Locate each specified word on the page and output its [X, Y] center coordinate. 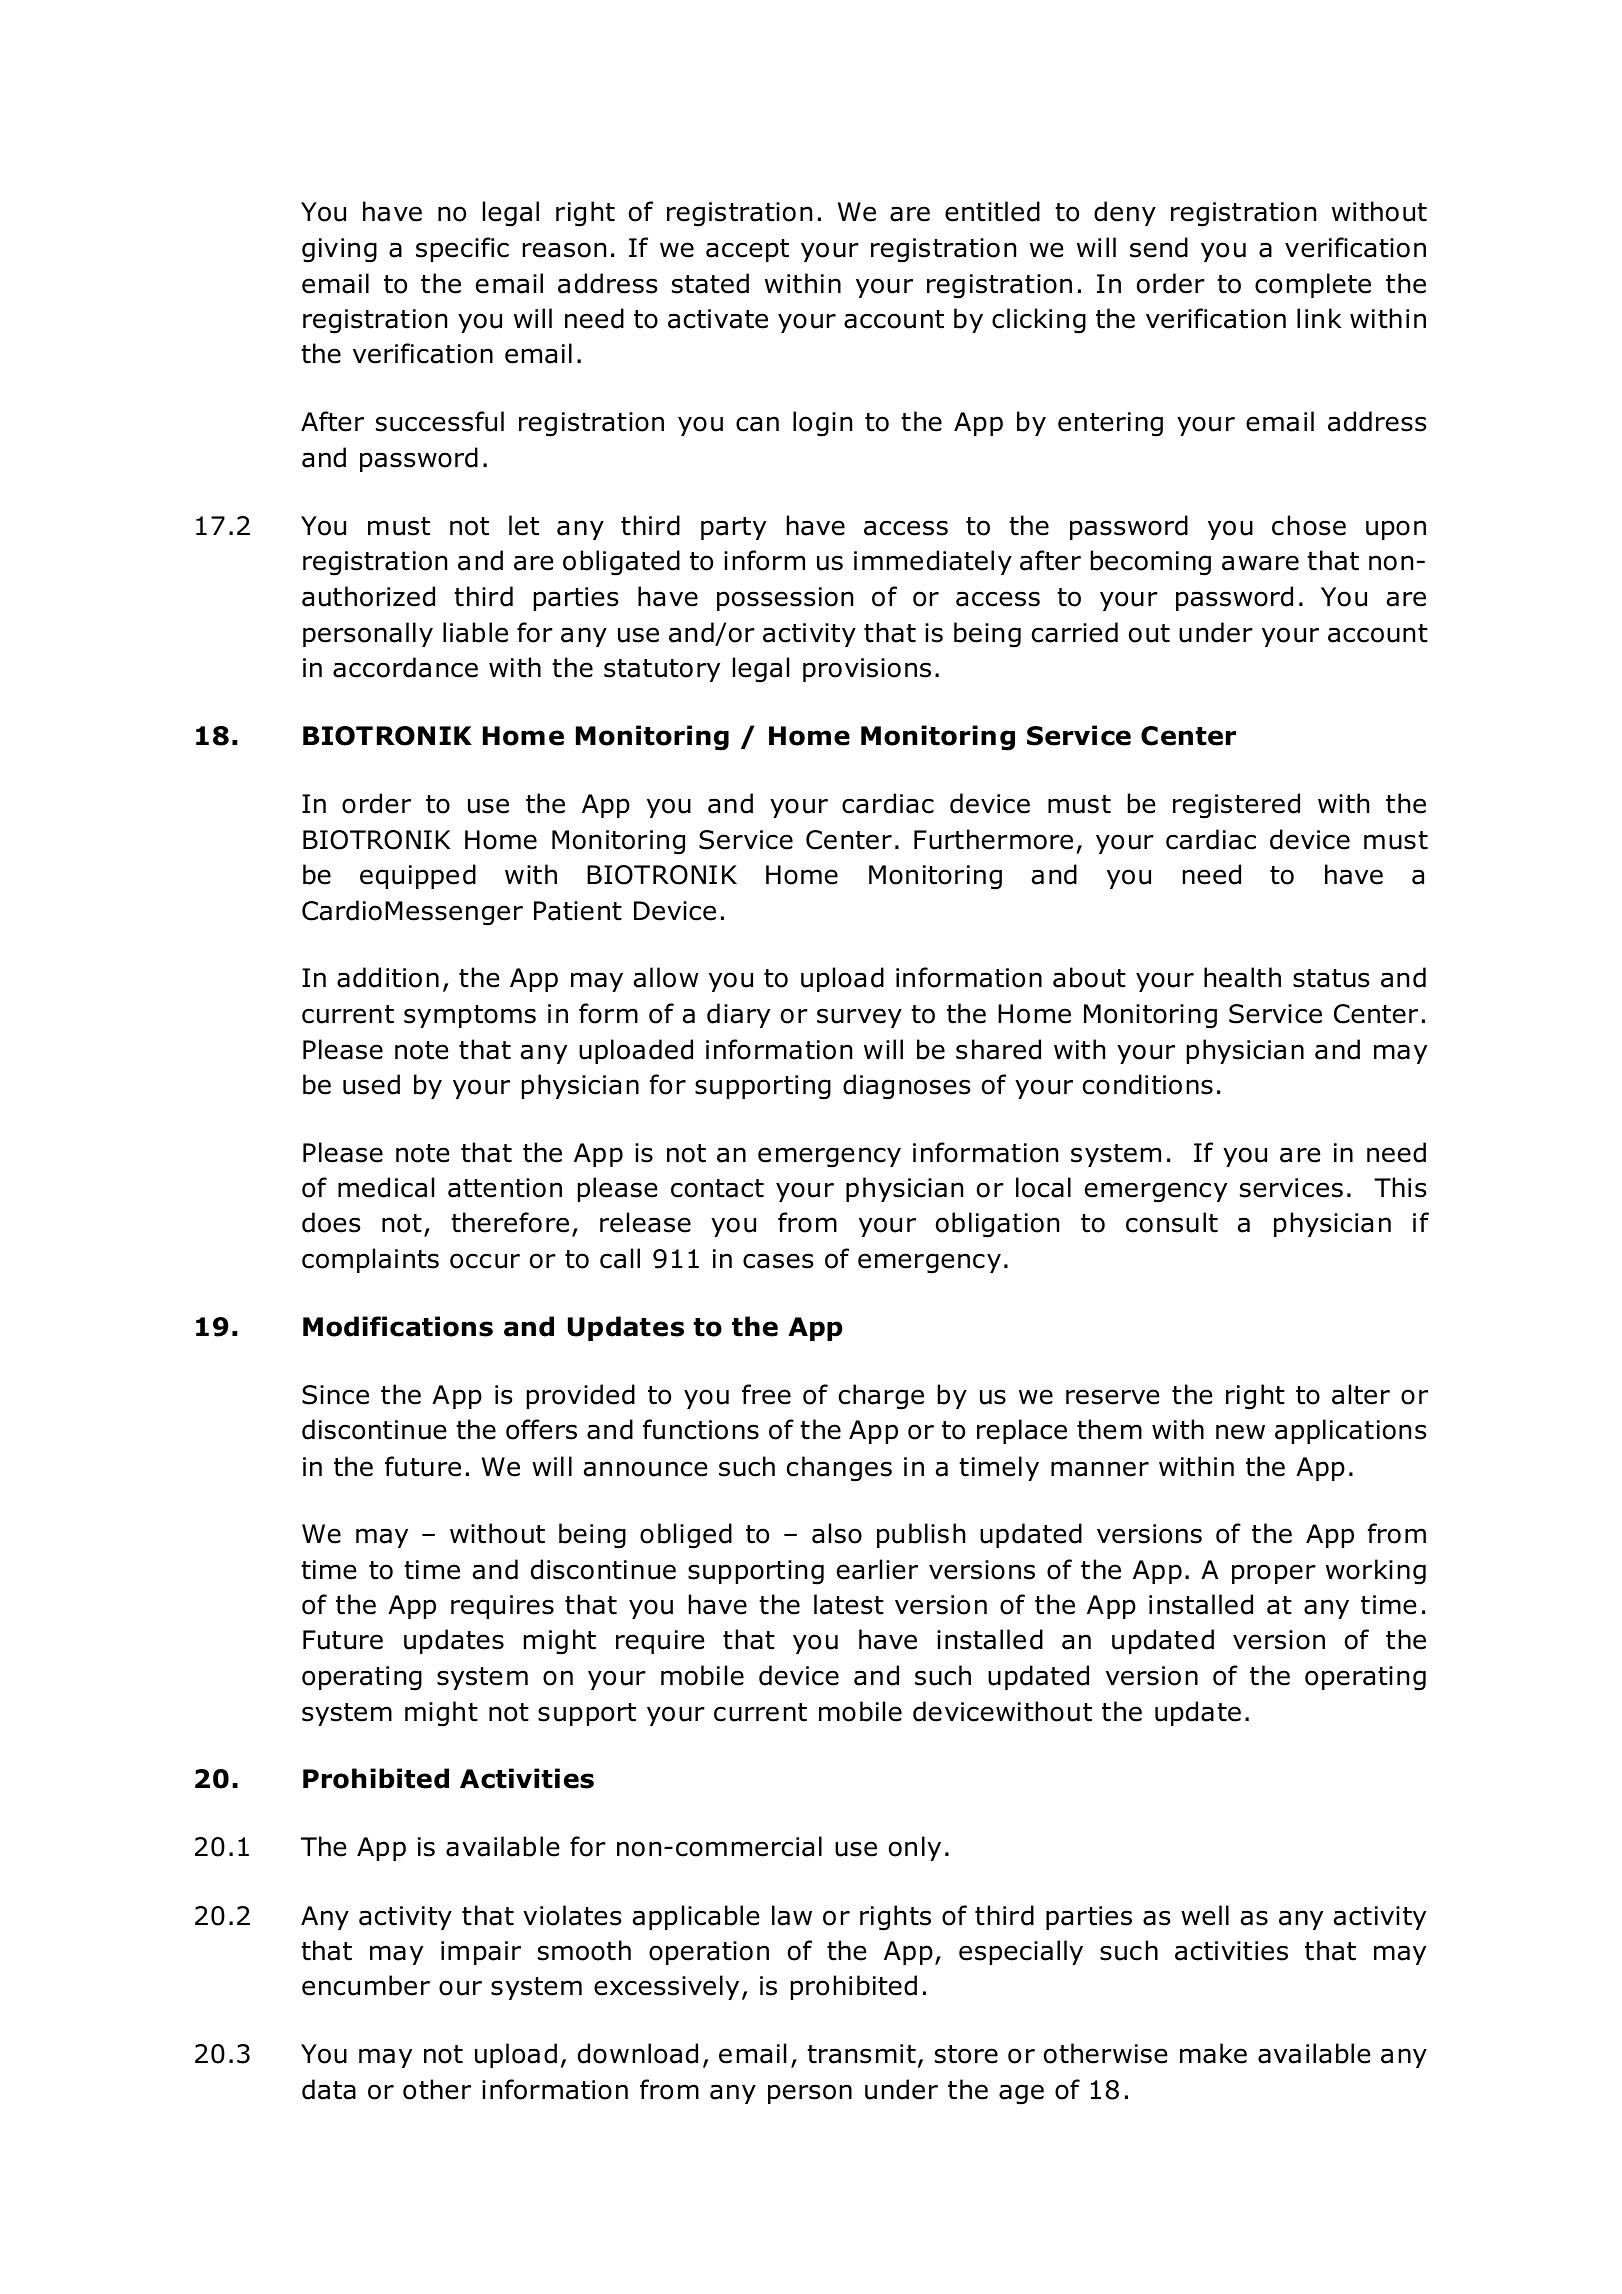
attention [505, 1188]
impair [481, 1953]
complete [1313, 285]
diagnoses [906, 1087]
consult [1172, 1222]
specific [462, 249]
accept [747, 250]
